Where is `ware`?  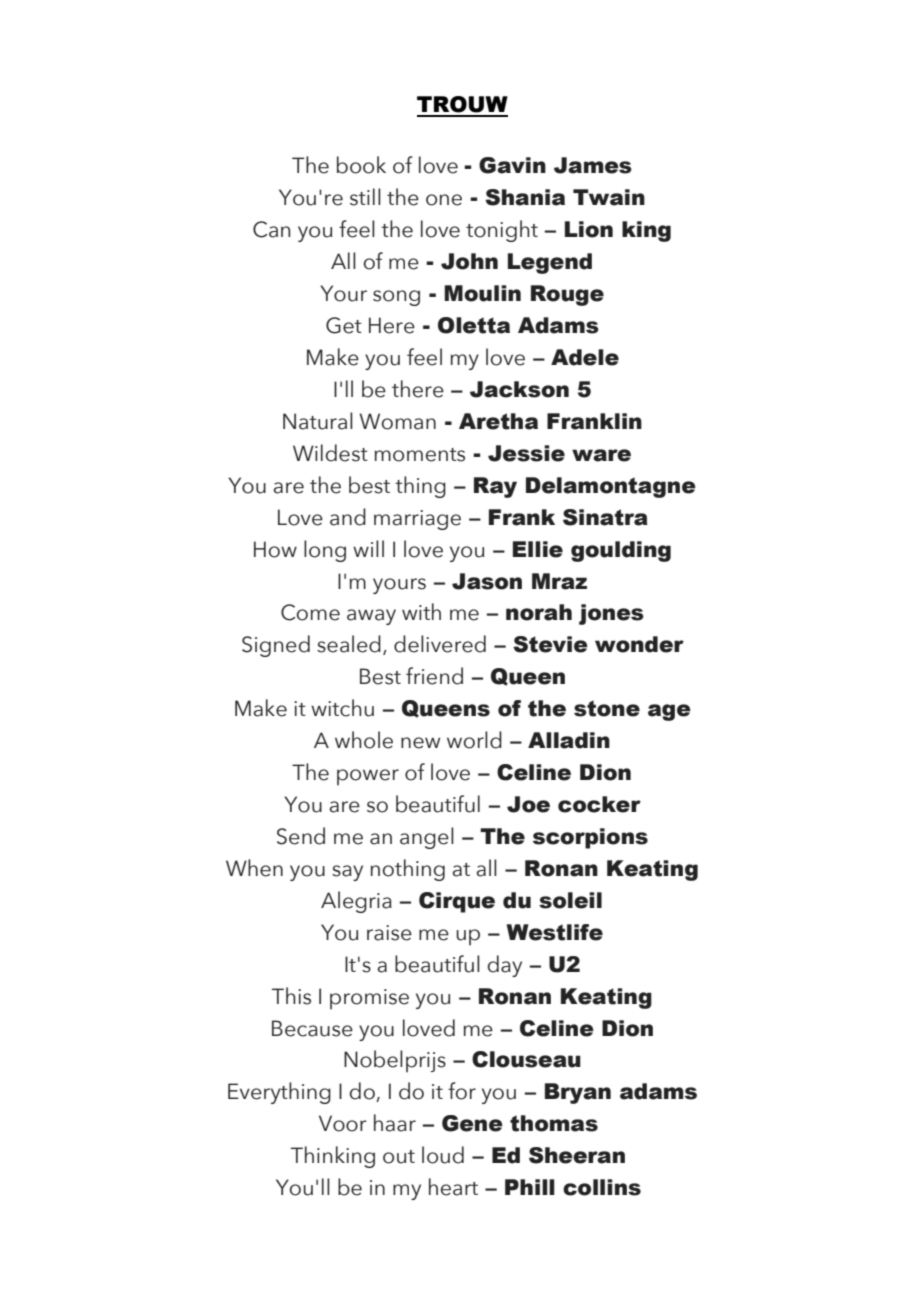 ware is located at coordinates (601, 455).
